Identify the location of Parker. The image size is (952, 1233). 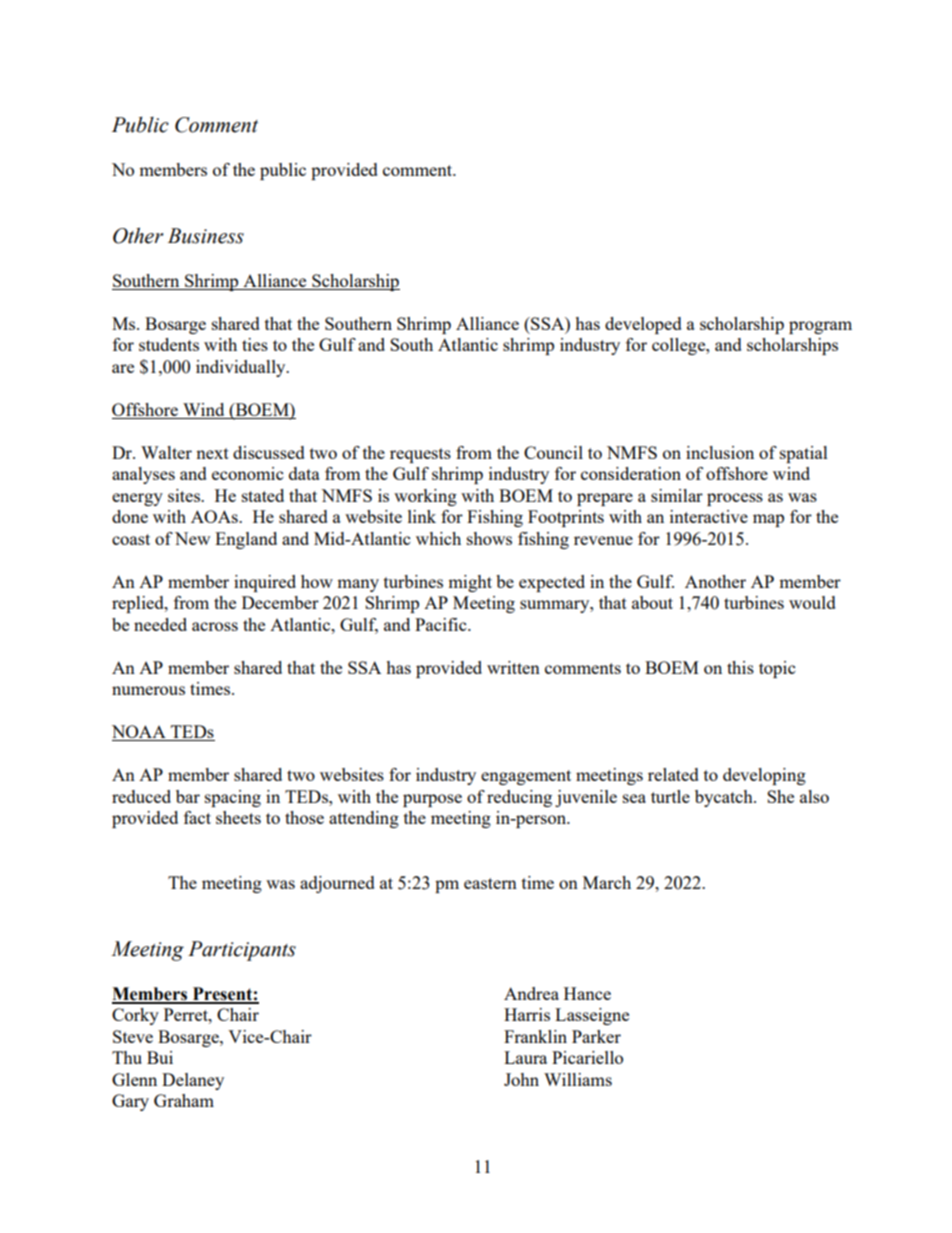
(596, 1036).
